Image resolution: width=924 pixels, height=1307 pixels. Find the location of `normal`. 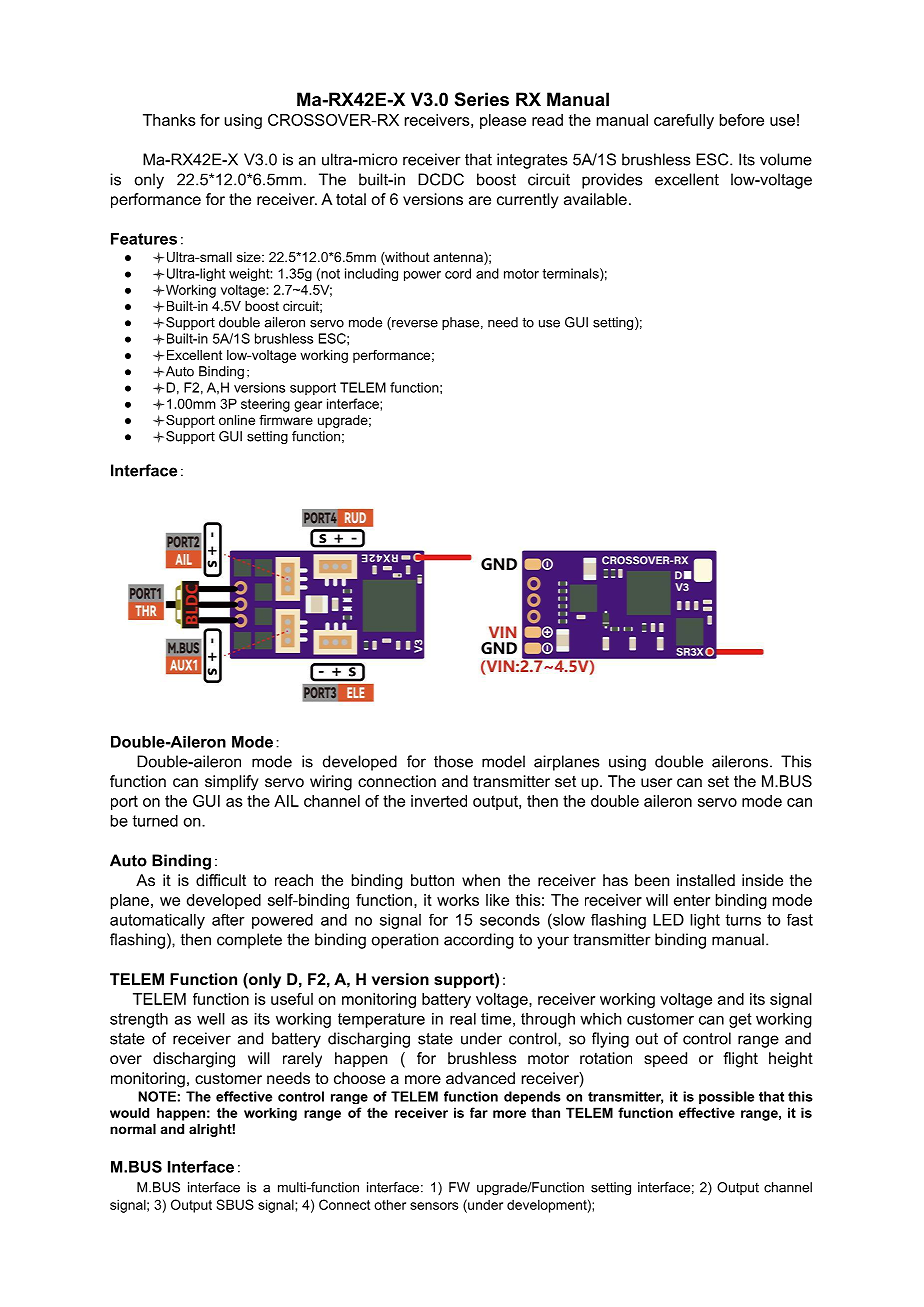

normal is located at coordinates (133, 1129).
